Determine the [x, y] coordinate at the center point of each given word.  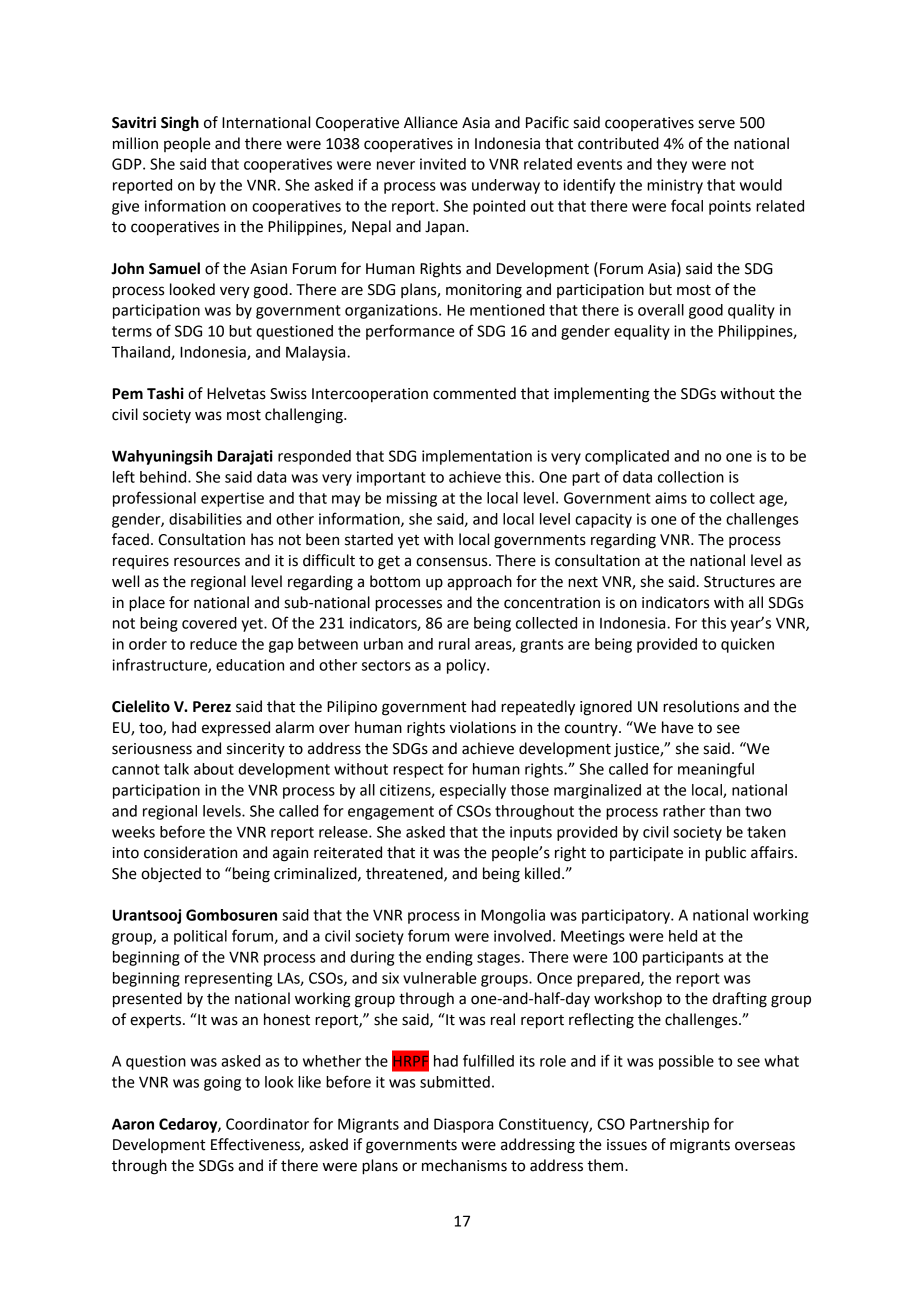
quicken [747, 645]
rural [454, 644]
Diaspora [463, 1125]
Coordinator [267, 1124]
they [672, 165]
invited [443, 164]
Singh [180, 124]
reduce [213, 644]
